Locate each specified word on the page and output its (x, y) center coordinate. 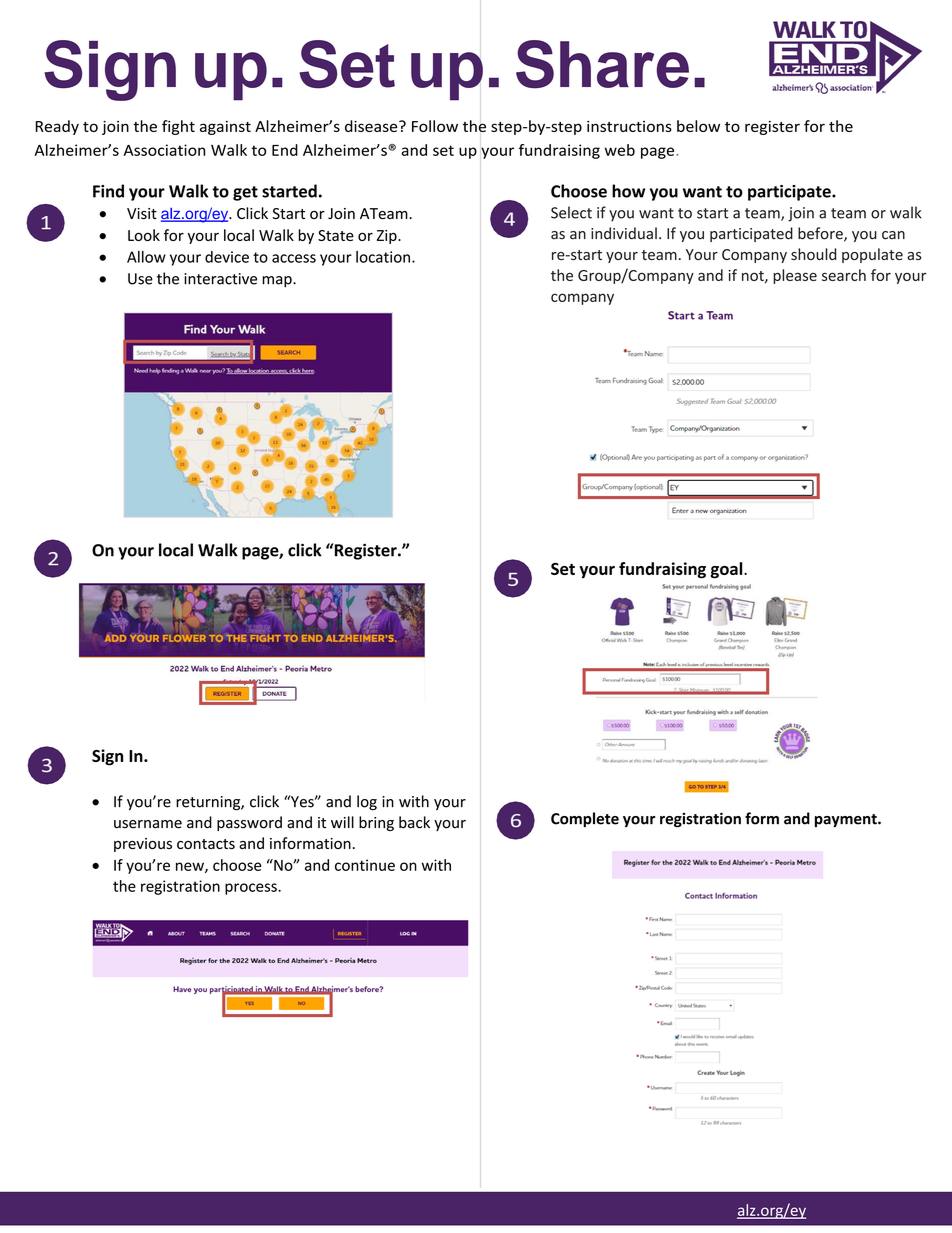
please (795, 276)
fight (178, 127)
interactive (220, 279)
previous (143, 845)
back (414, 822)
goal (727, 570)
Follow (435, 126)
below (698, 126)
